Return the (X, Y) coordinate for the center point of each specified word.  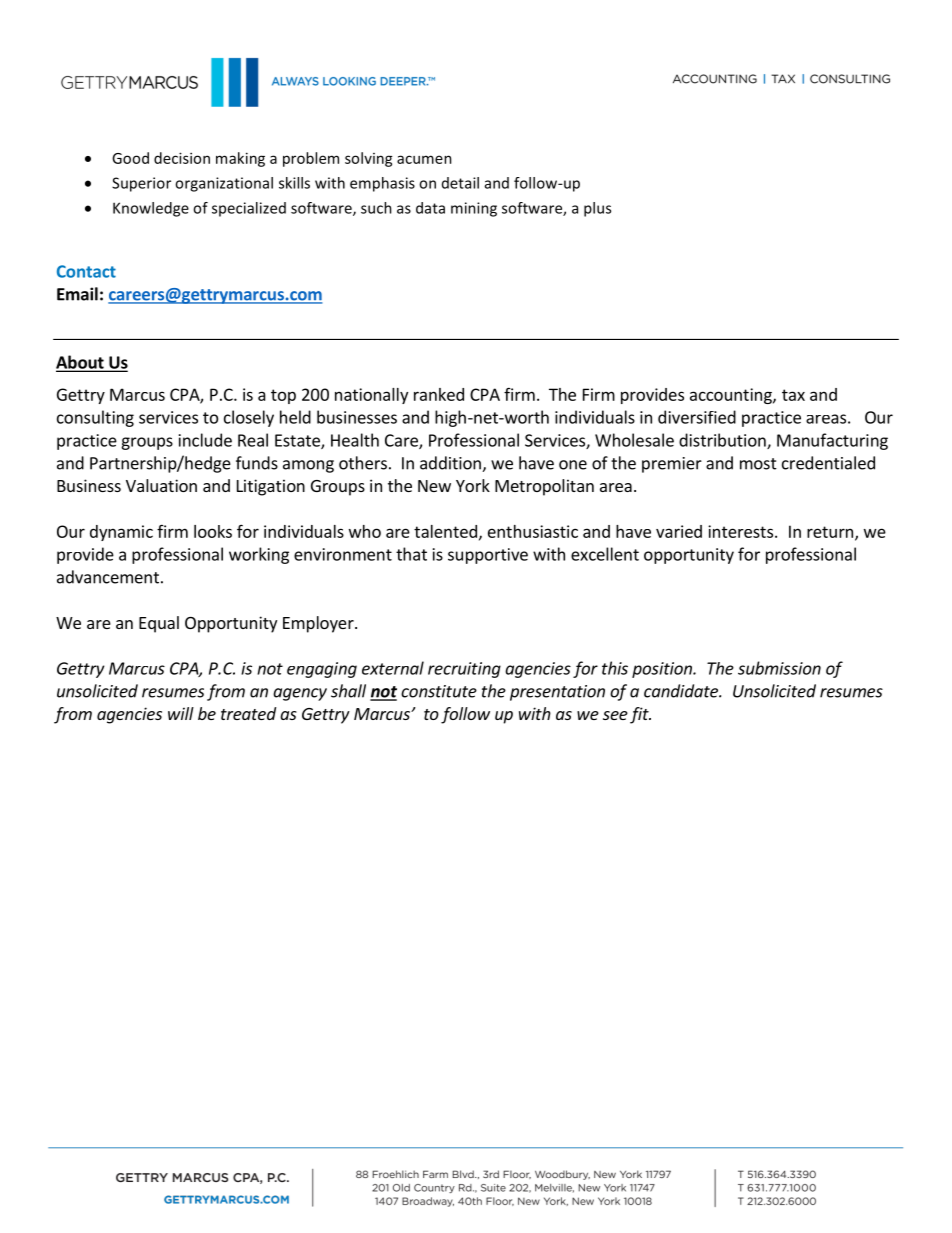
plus (597, 209)
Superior (141, 184)
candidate (682, 691)
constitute (439, 691)
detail (460, 183)
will (181, 713)
